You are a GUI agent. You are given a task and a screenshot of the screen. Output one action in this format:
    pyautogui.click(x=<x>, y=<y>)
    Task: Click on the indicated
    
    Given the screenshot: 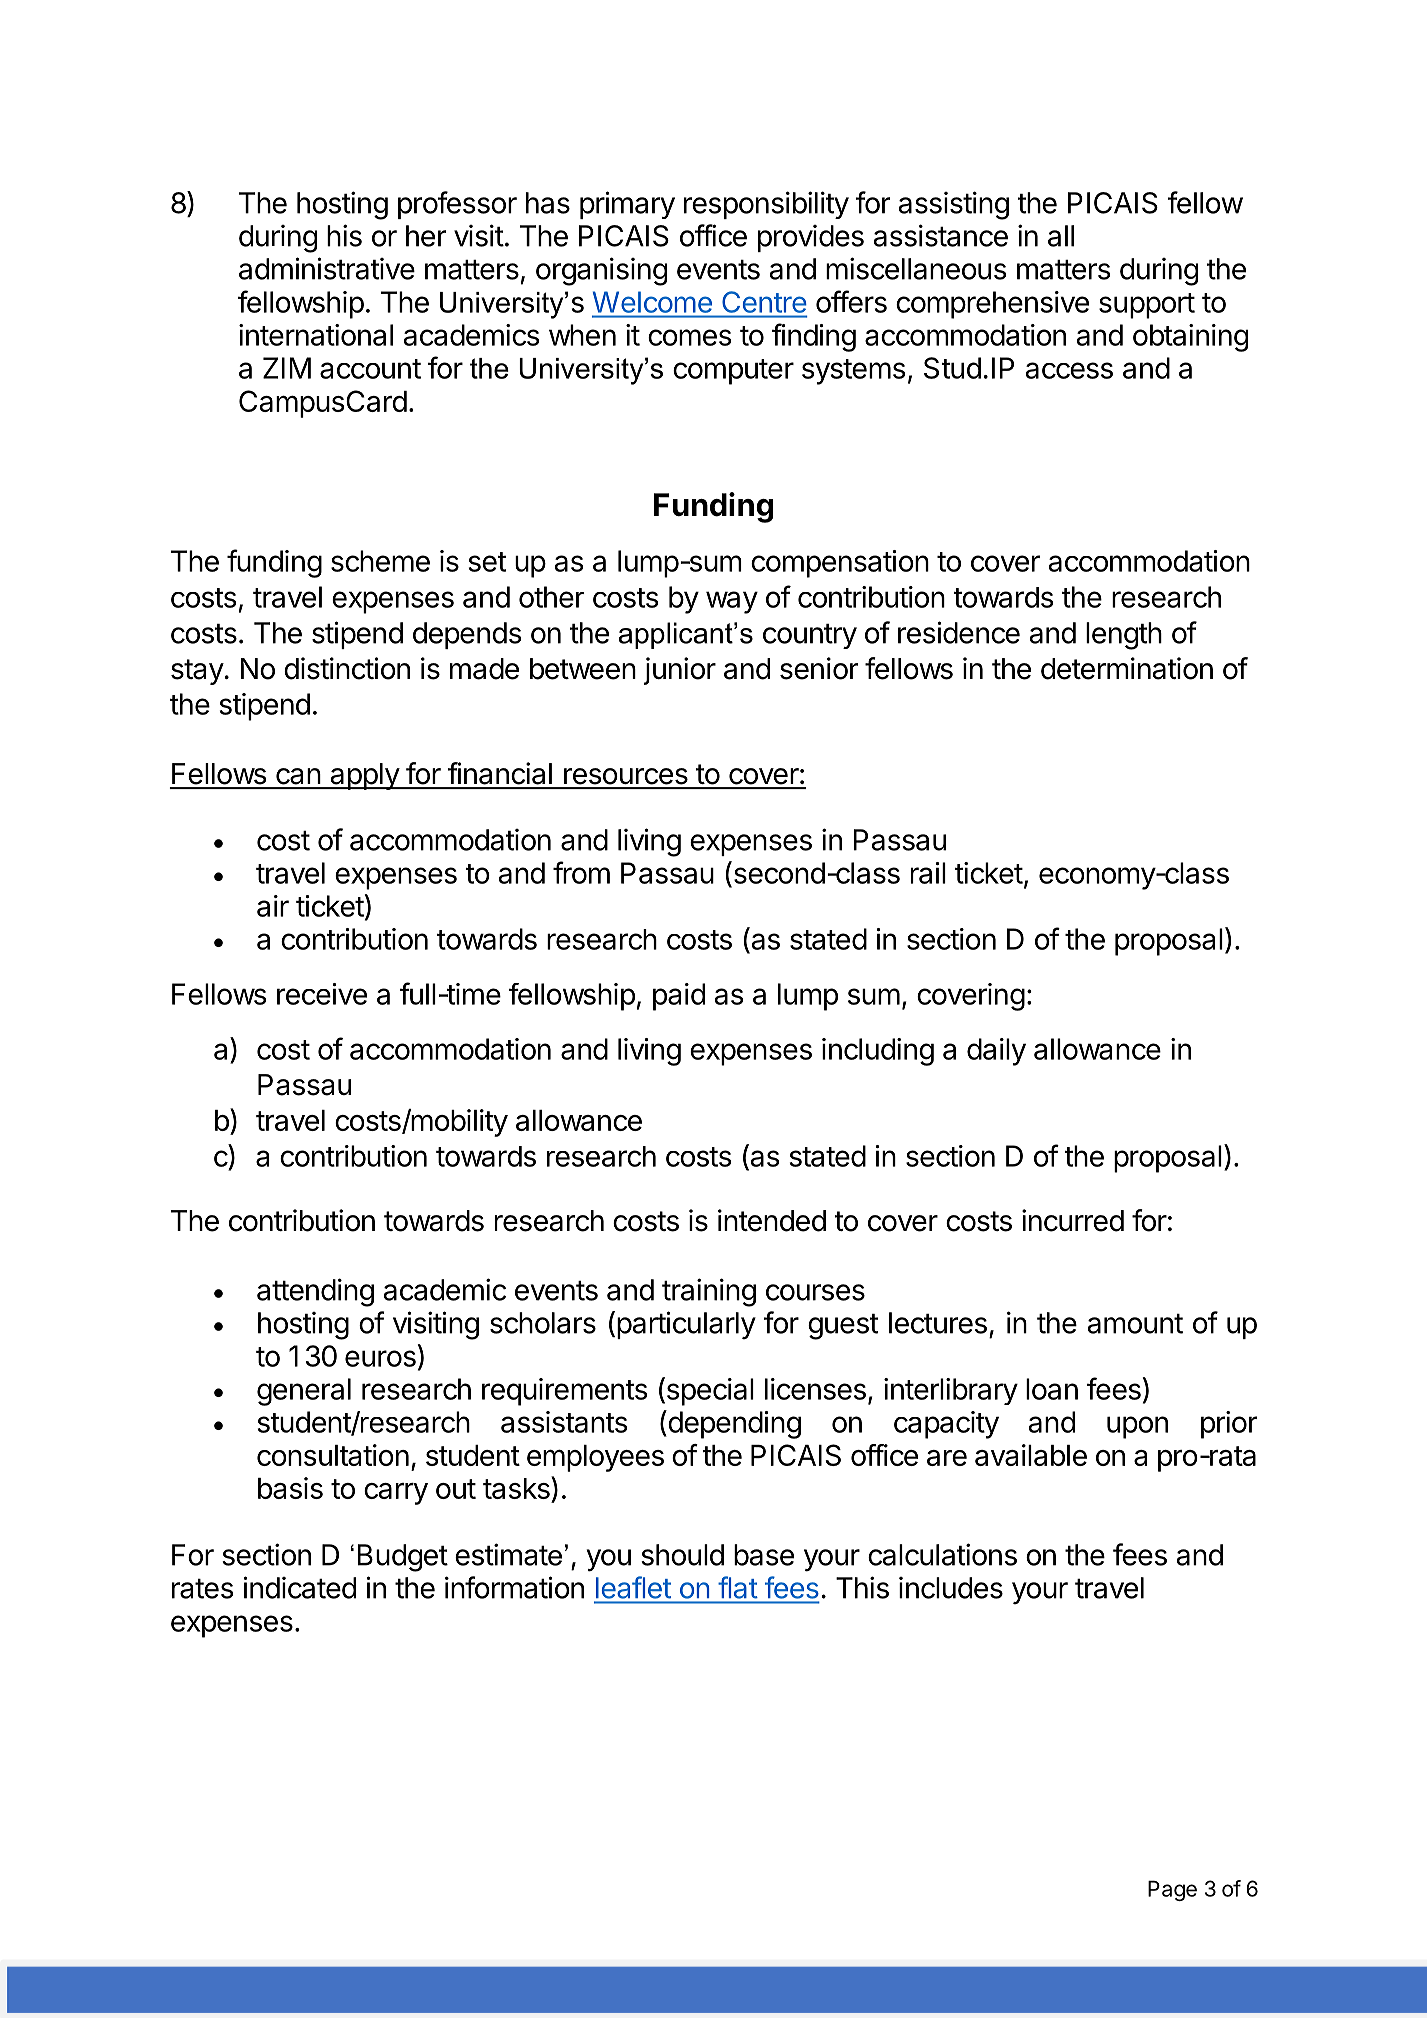 What is the action you would take?
    pyautogui.click(x=299, y=1587)
